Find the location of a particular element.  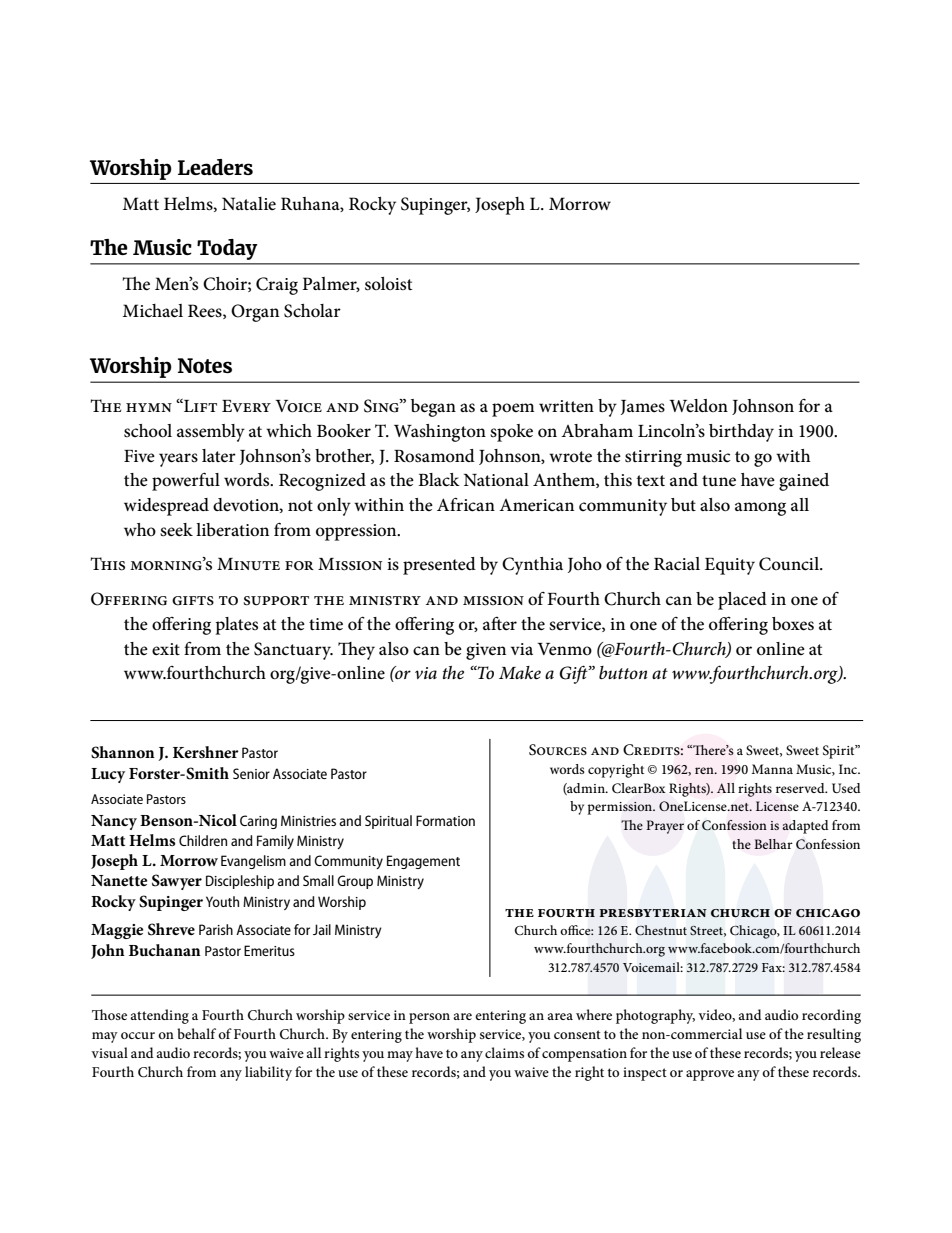

Formation is located at coordinates (445, 820).
